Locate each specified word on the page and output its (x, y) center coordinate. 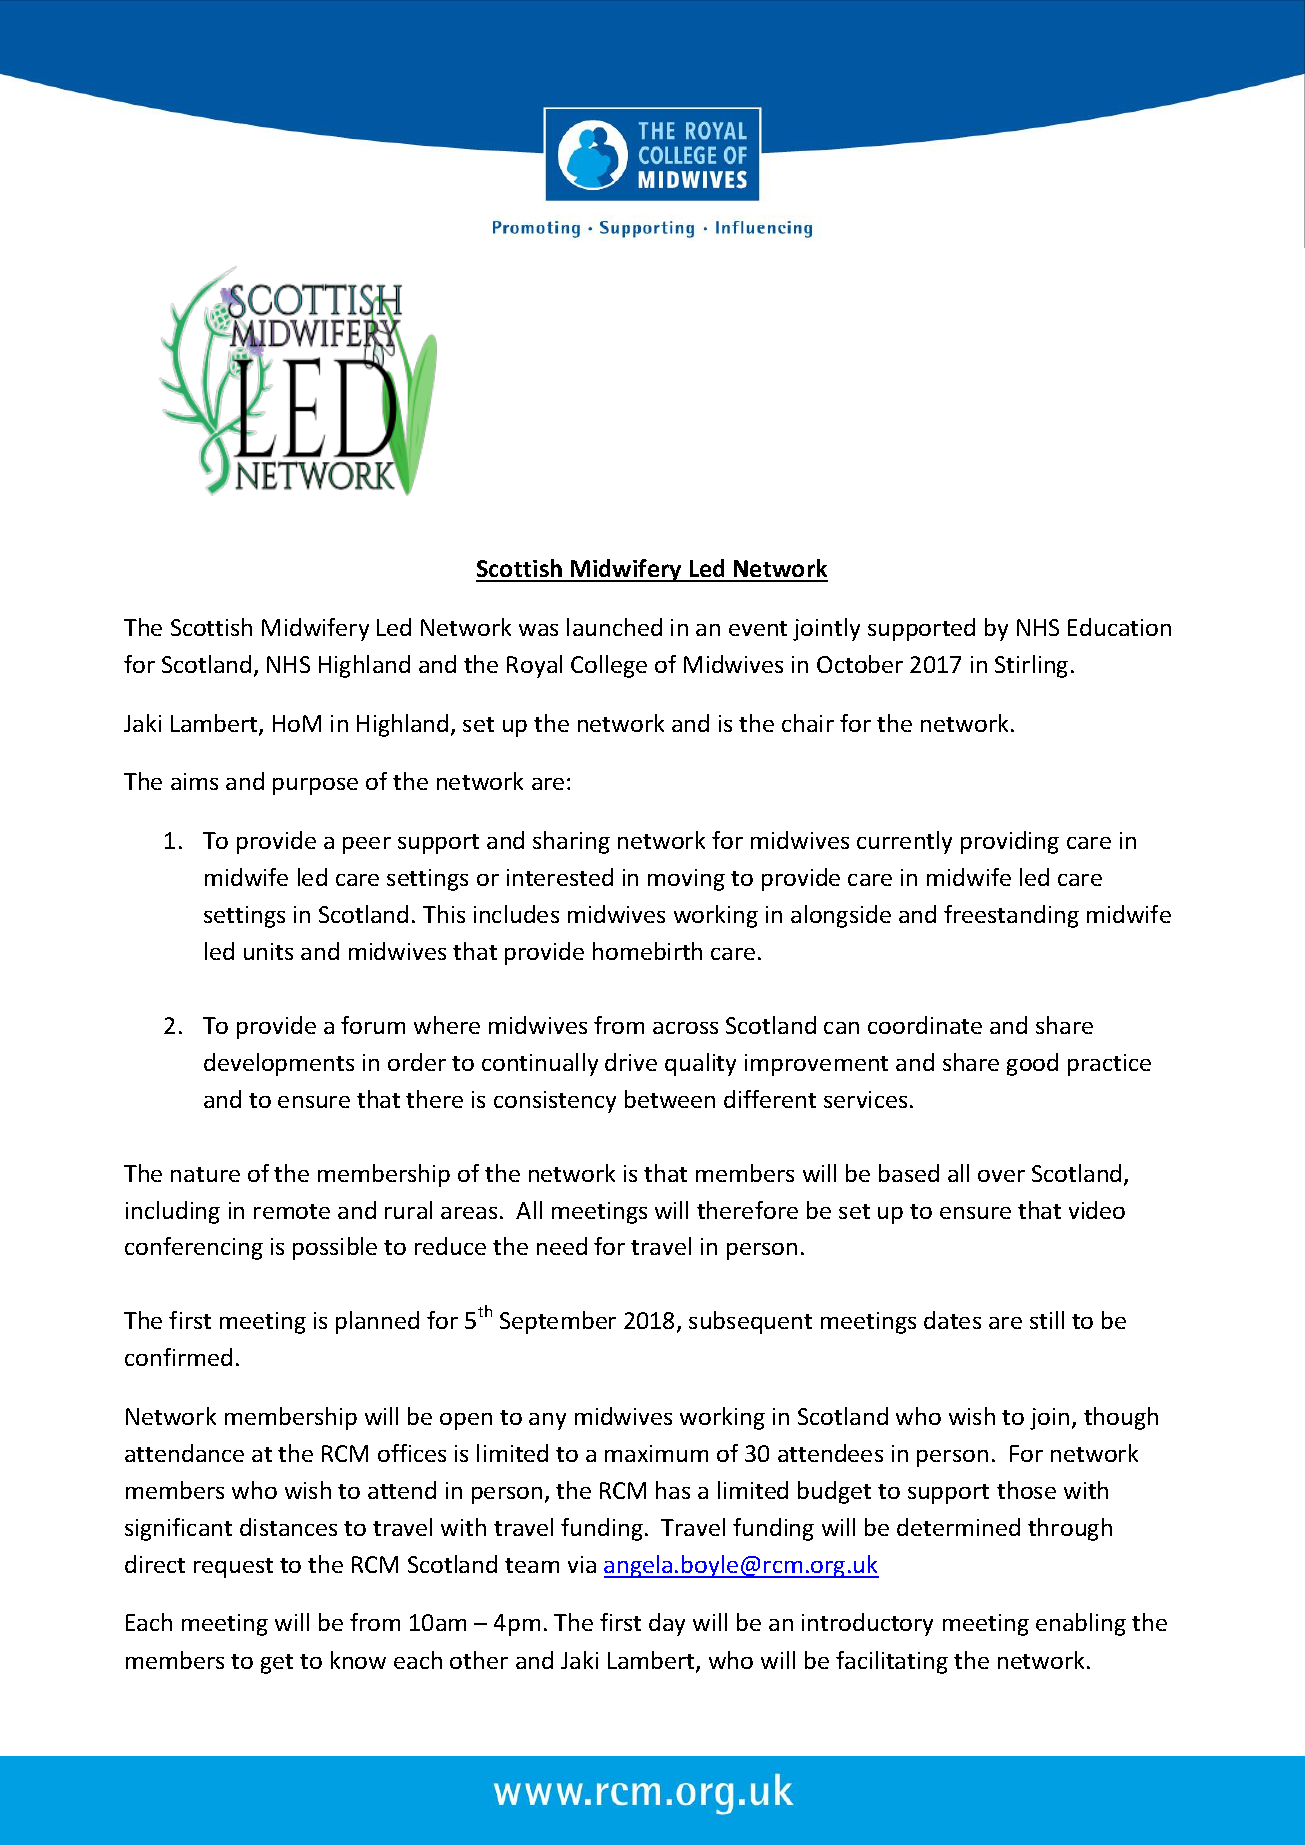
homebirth (647, 951)
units (268, 951)
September (558, 1322)
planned (377, 1322)
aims (194, 781)
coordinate (925, 1025)
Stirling (1031, 666)
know (358, 1660)
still (1047, 1320)
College (609, 666)
